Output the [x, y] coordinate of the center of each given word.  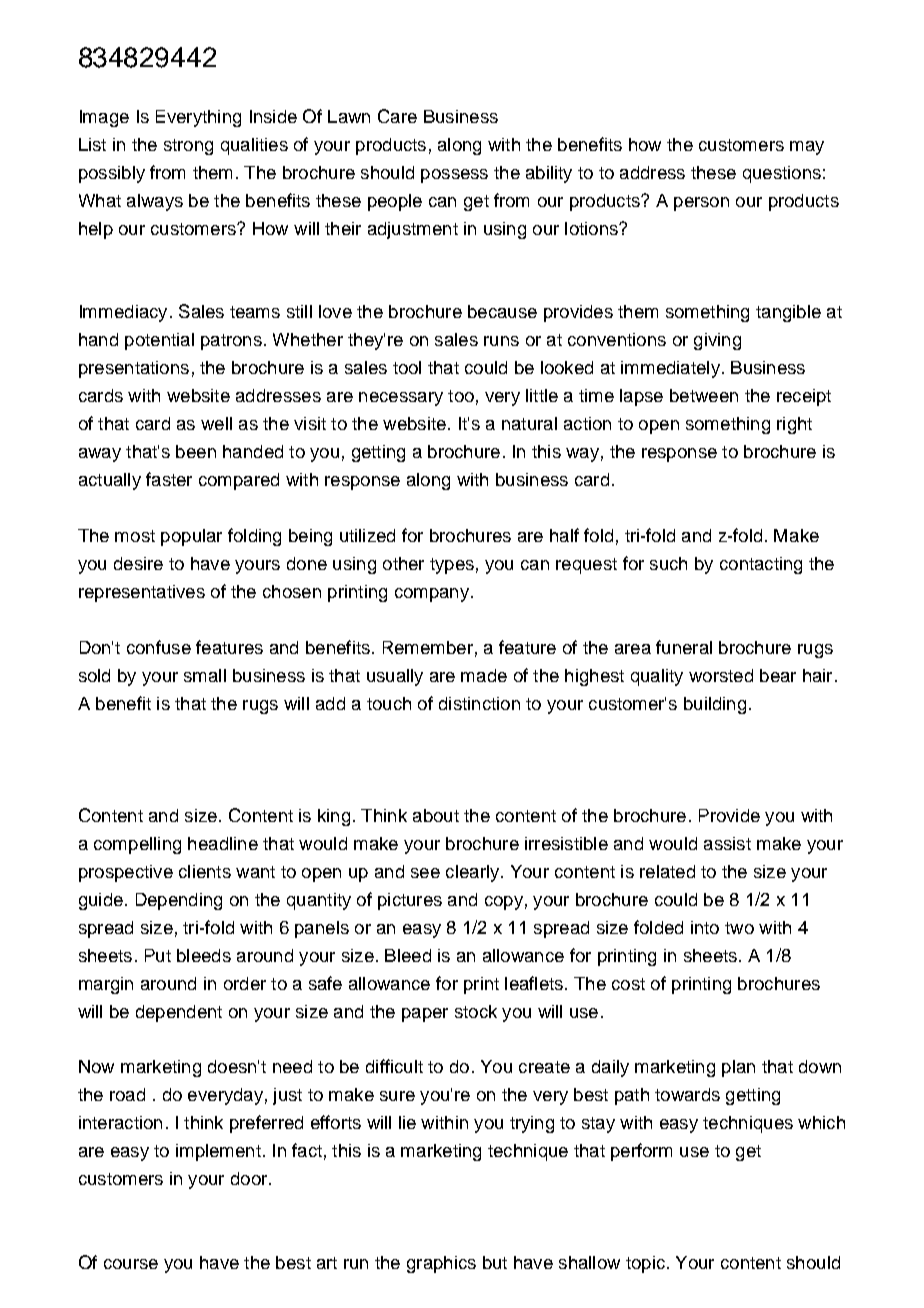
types [452, 566]
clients [205, 871]
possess [454, 176]
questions [782, 174]
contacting [761, 565]
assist [727, 843]
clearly [472, 873]
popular [191, 537]
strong [188, 147]
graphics [441, 1264]
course [131, 1264]
